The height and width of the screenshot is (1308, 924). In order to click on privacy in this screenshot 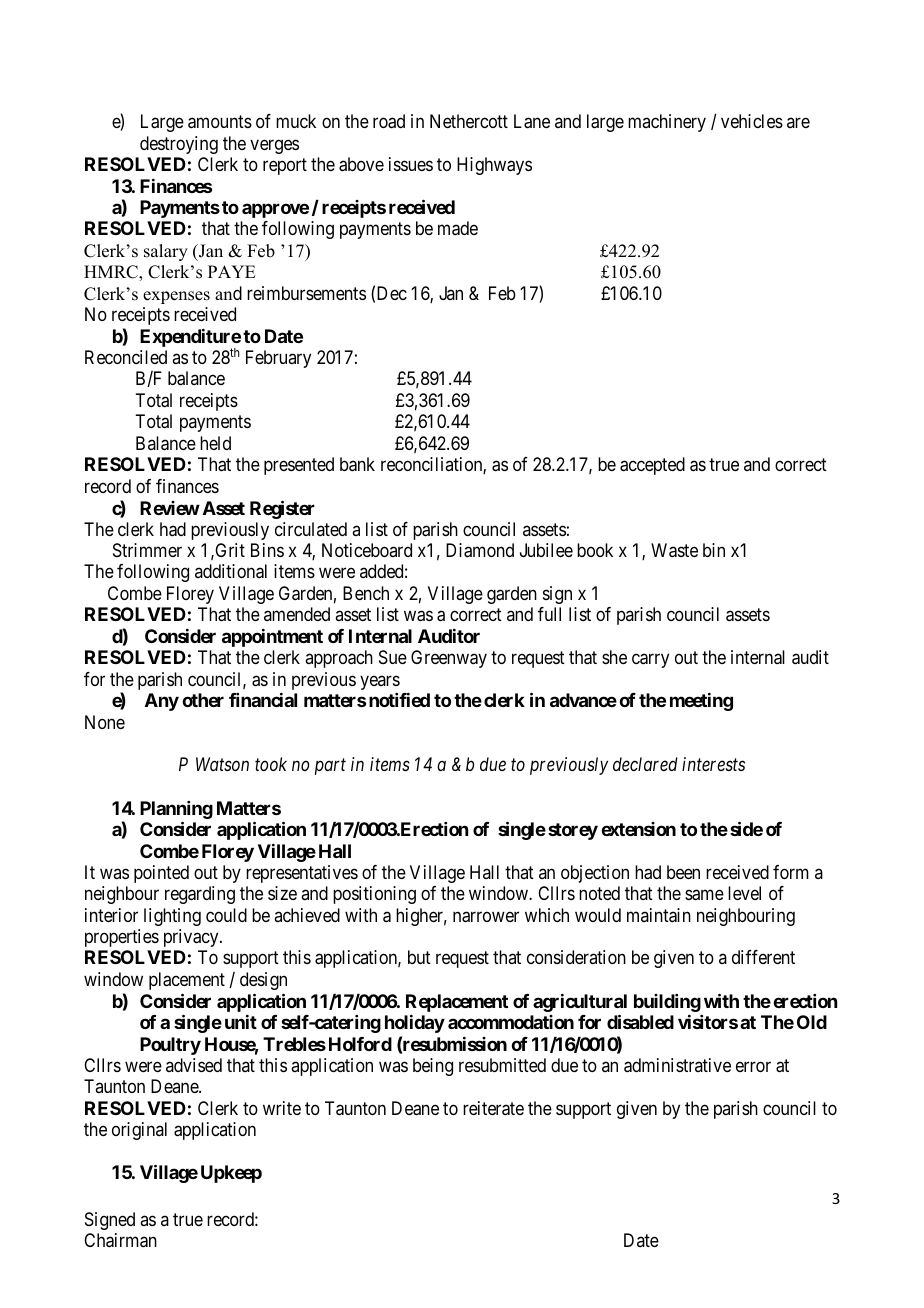, I will do `click(192, 938)`.
